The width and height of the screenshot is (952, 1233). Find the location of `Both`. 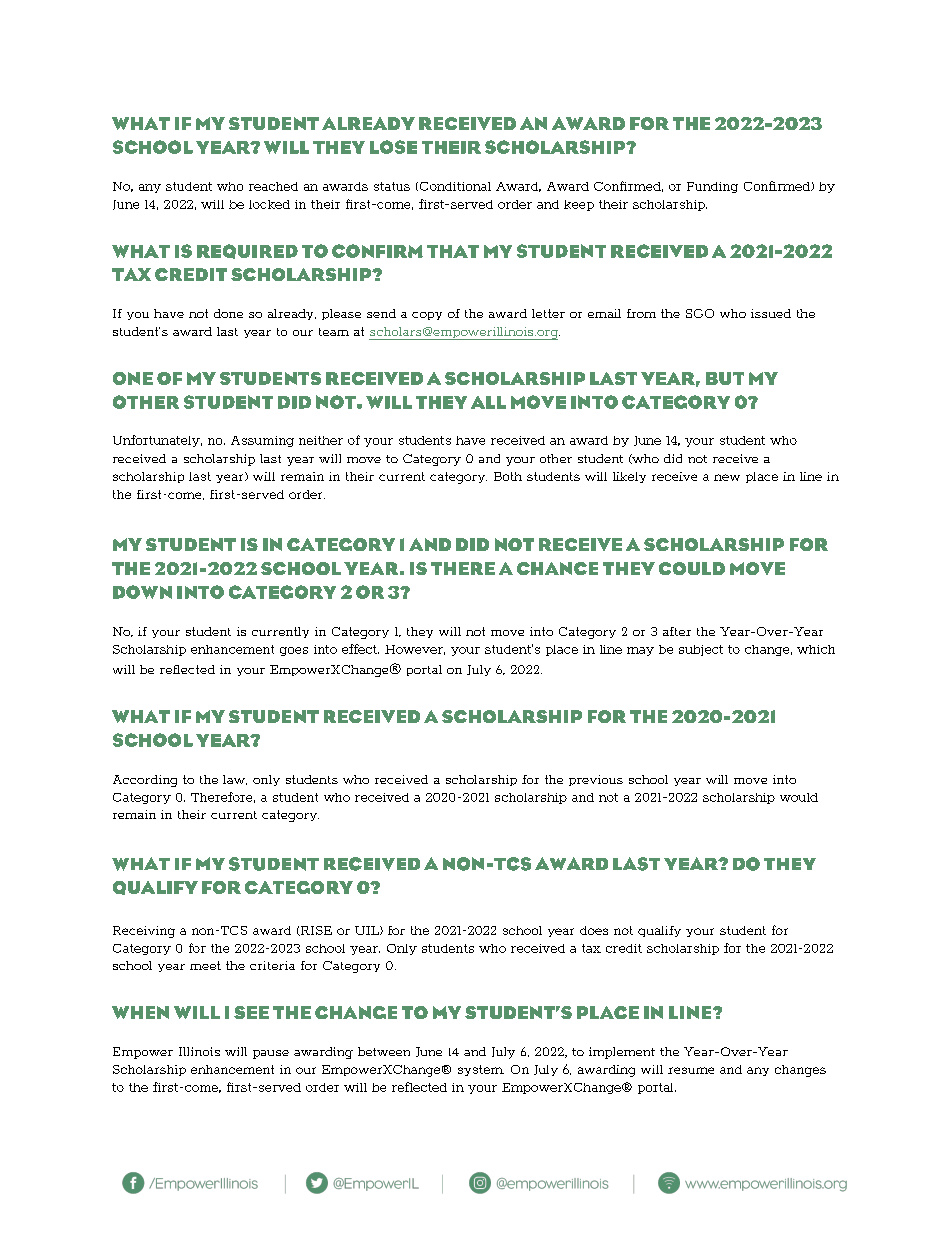

Both is located at coordinates (508, 476).
